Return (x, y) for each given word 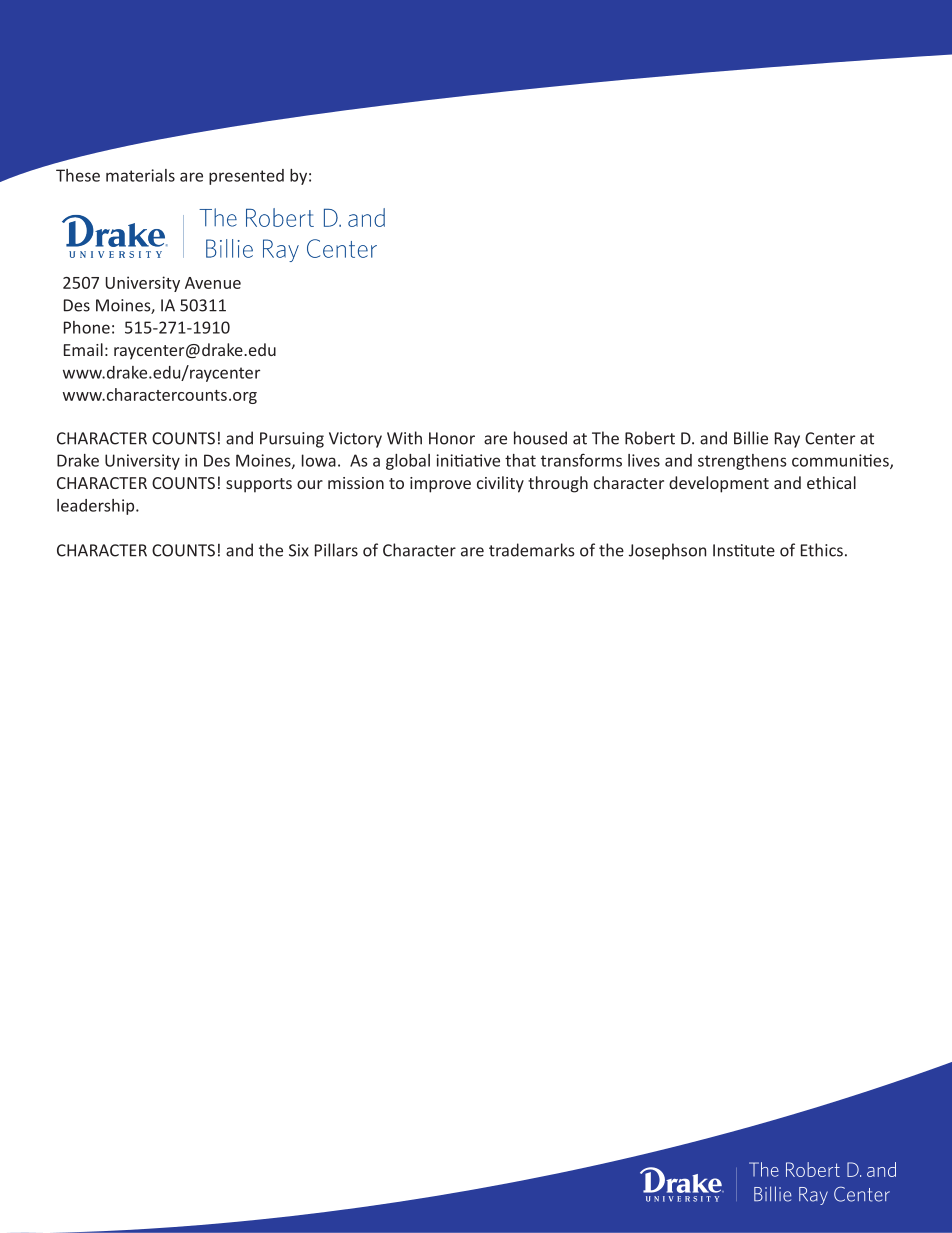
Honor (452, 438)
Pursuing (292, 440)
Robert (650, 438)
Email (83, 349)
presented (246, 177)
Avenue (213, 283)
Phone (87, 327)
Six (299, 550)
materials (140, 175)
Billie (751, 438)
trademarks (532, 550)
